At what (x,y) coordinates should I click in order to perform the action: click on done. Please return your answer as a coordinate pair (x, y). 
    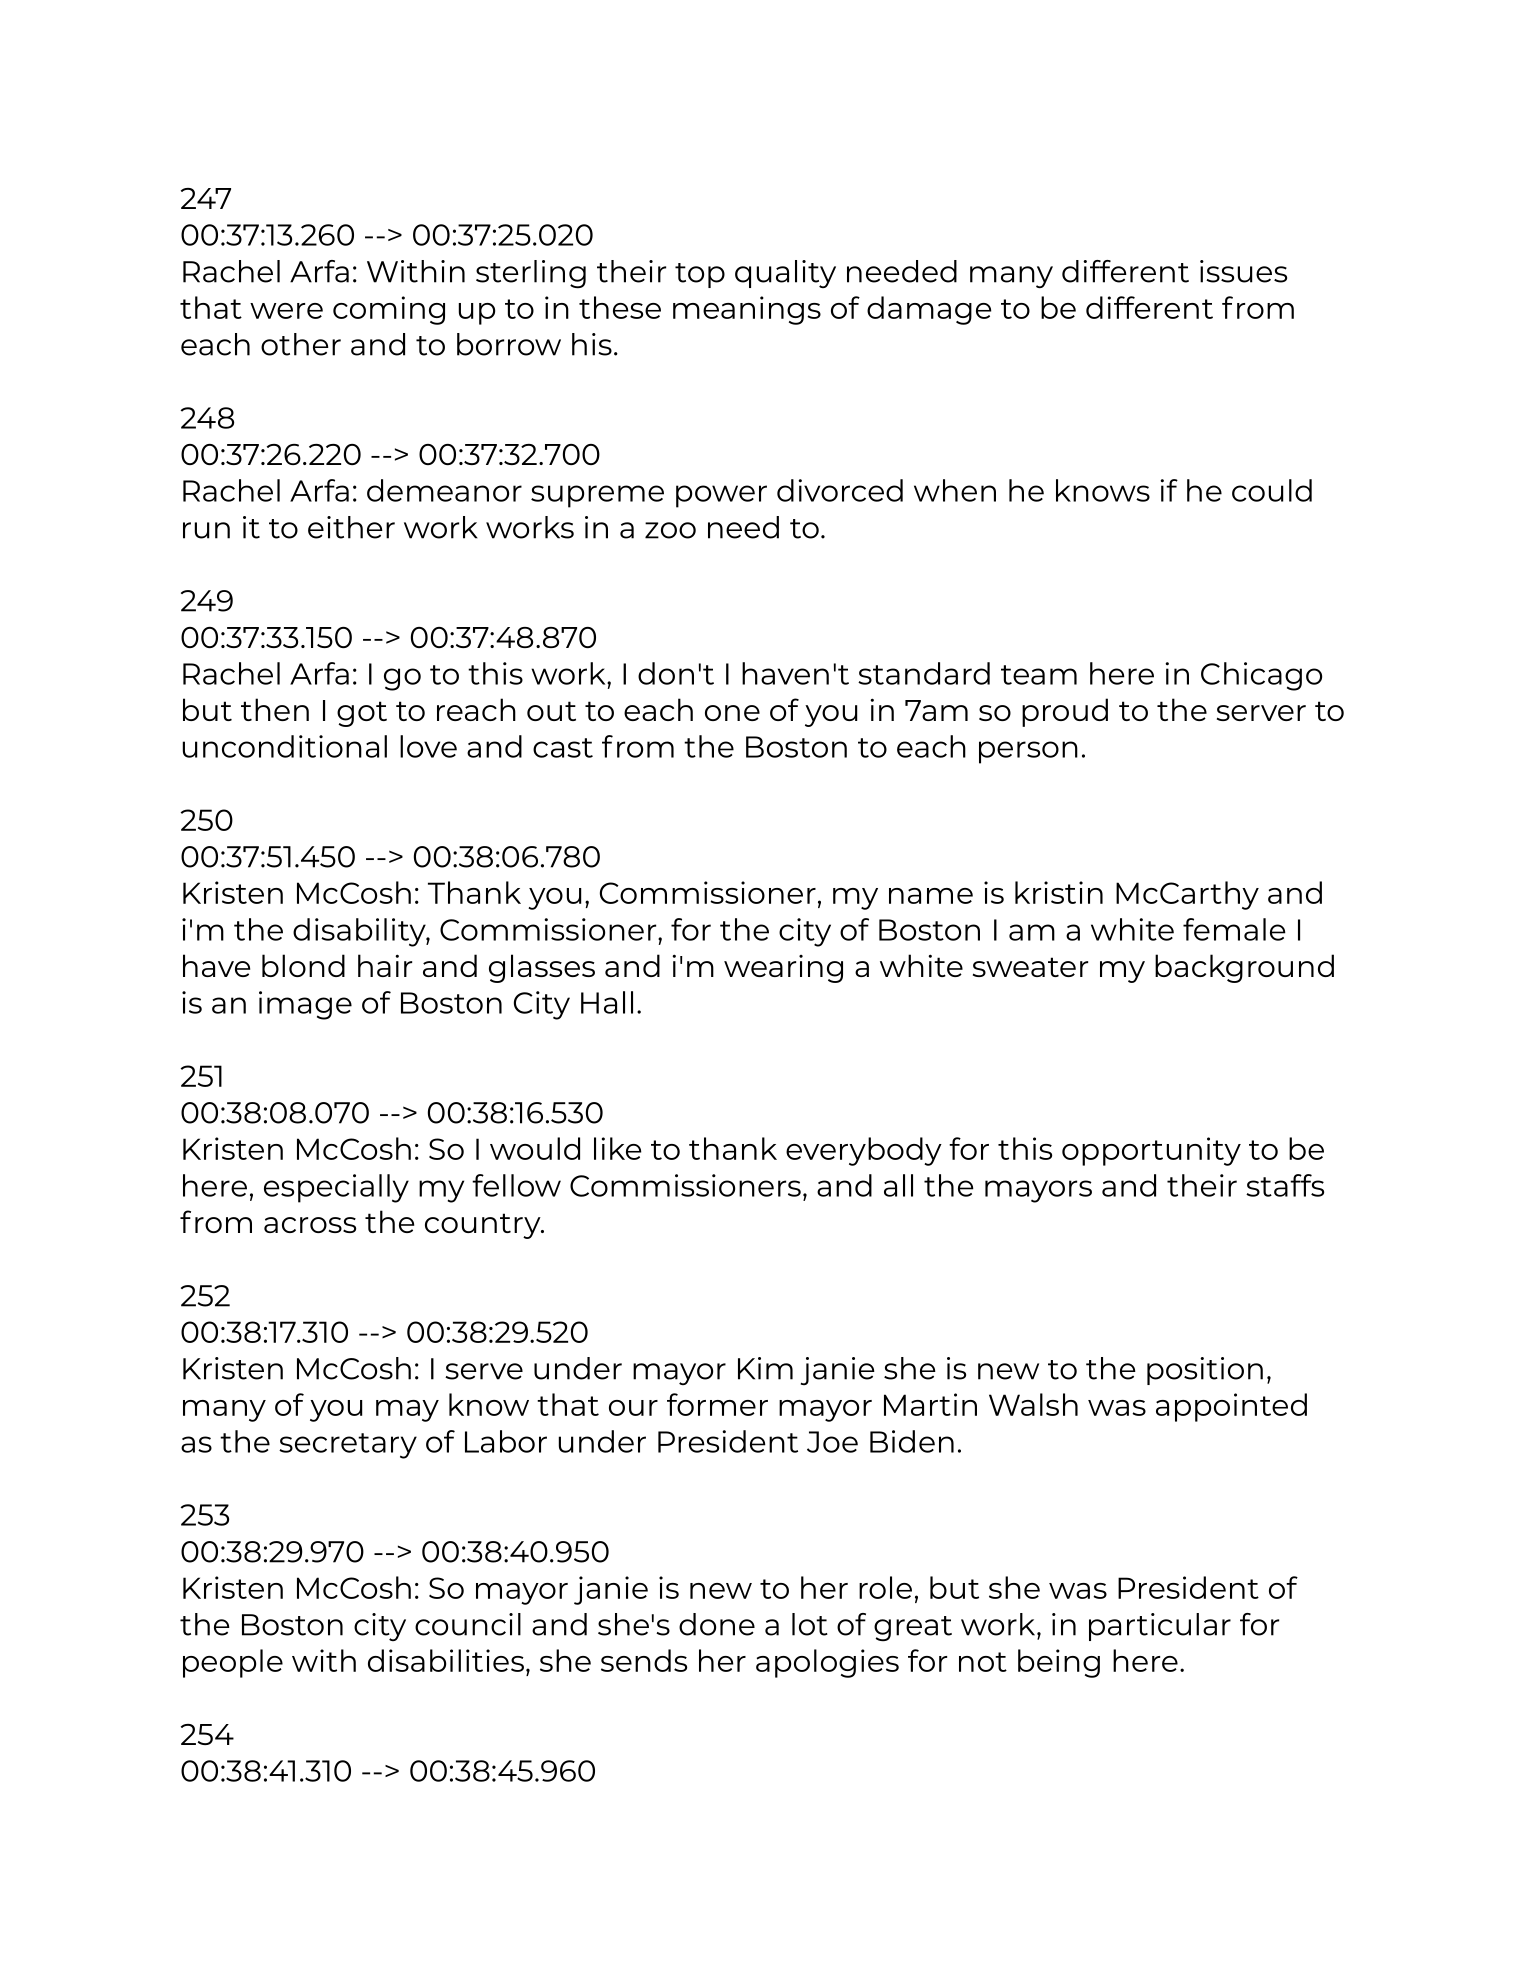
    Looking at the image, I should click on (717, 1624).
